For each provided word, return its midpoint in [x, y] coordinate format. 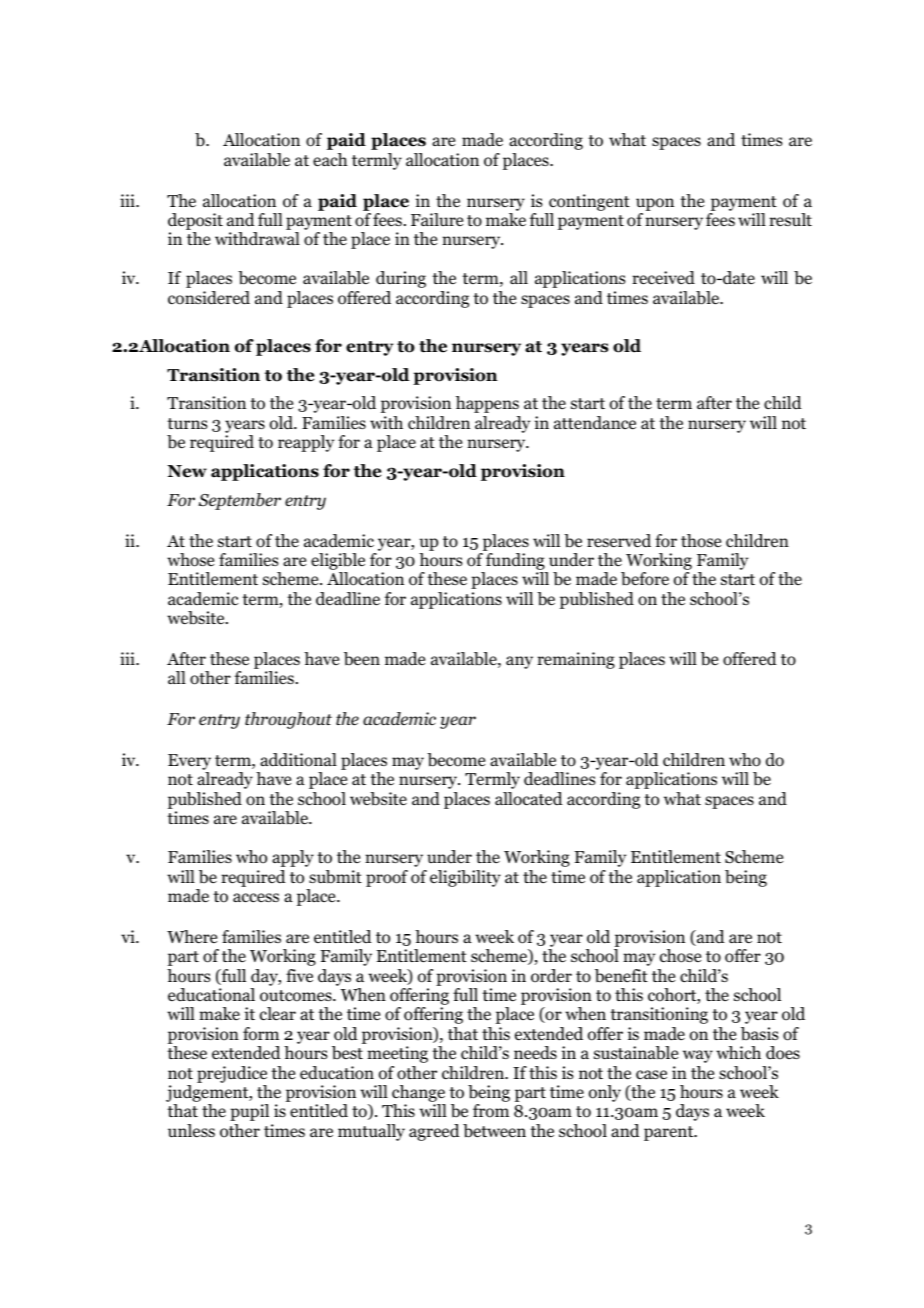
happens [487, 404]
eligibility [465, 878]
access [256, 898]
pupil [249, 1112]
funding [515, 563]
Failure [437, 219]
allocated [529, 799]
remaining [576, 660]
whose [190, 560]
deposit [195, 223]
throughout [288, 720]
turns [187, 423]
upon [655, 204]
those [701, 541]
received [663, 278]
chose [680, 956]
